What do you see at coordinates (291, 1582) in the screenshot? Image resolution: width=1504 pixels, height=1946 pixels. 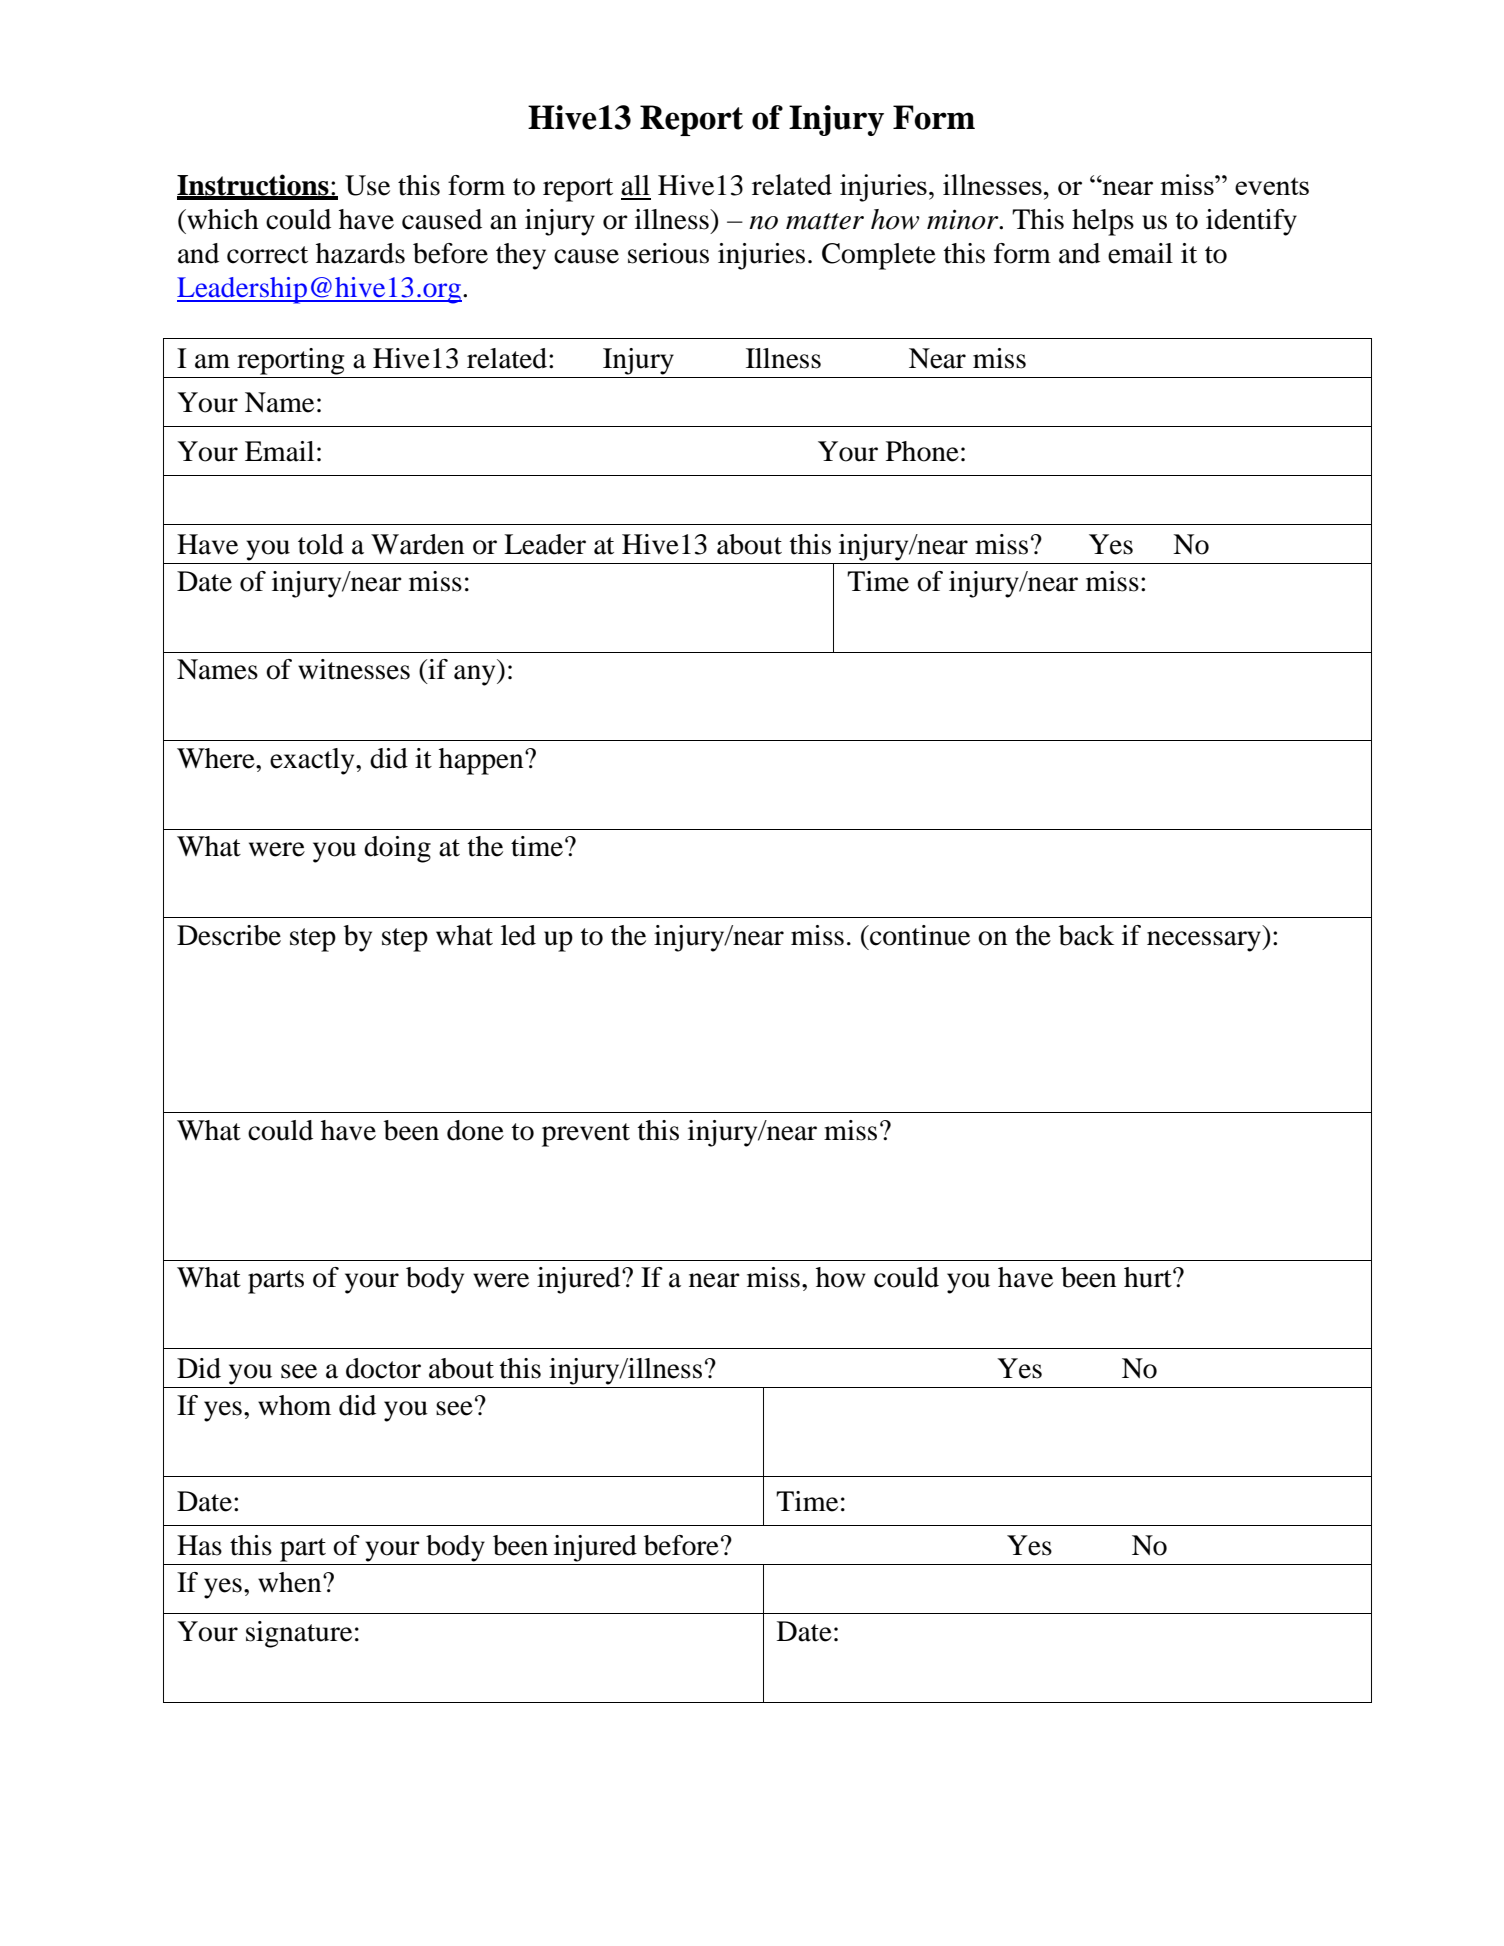 I see `when` at bounding box center [291, 1582].
